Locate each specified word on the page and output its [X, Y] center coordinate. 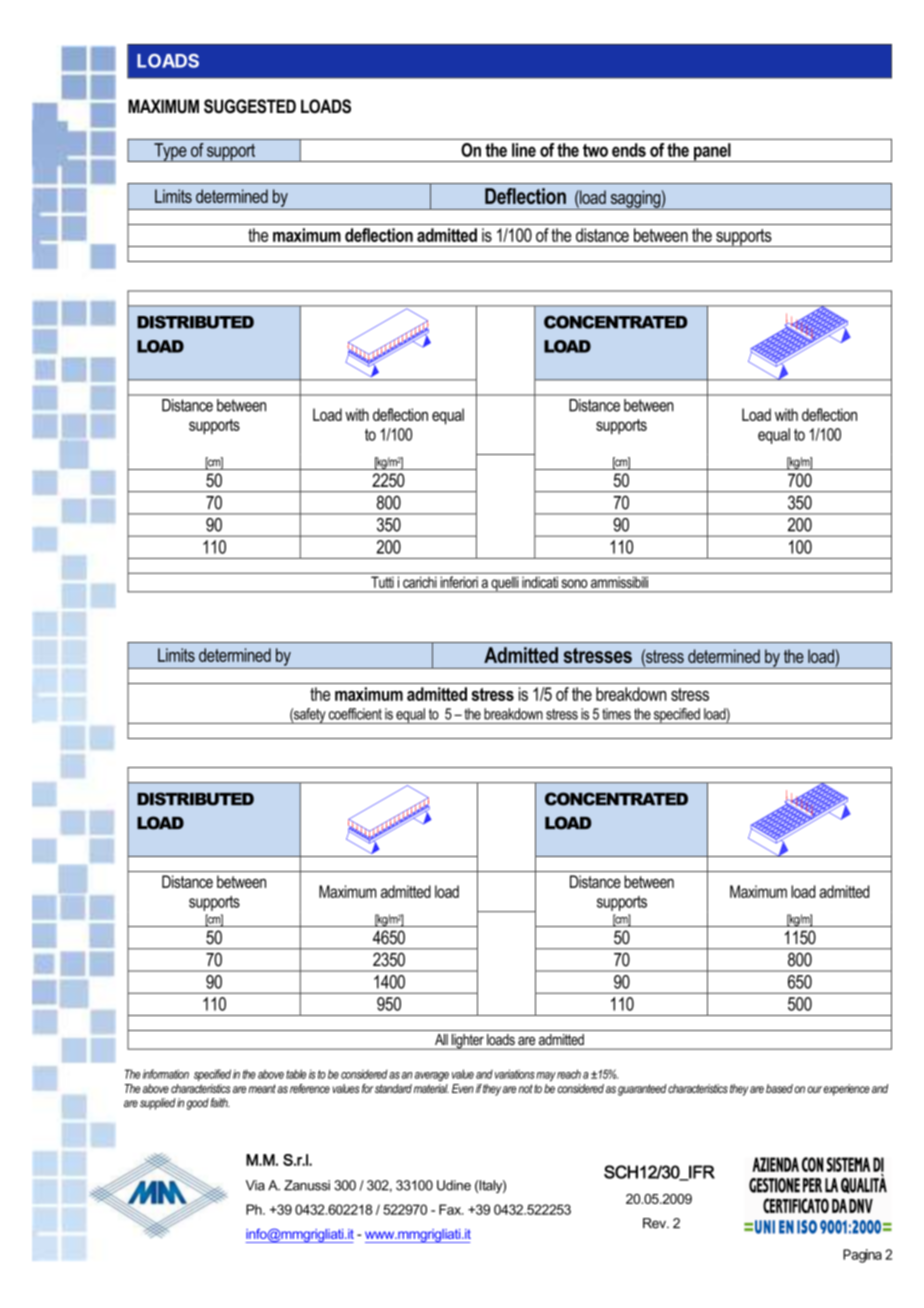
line [524, 150]
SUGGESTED [250, 106]
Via [255, 1185]
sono [574, 583]
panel [712, 152]
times [616, 714]
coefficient [355, 714]
